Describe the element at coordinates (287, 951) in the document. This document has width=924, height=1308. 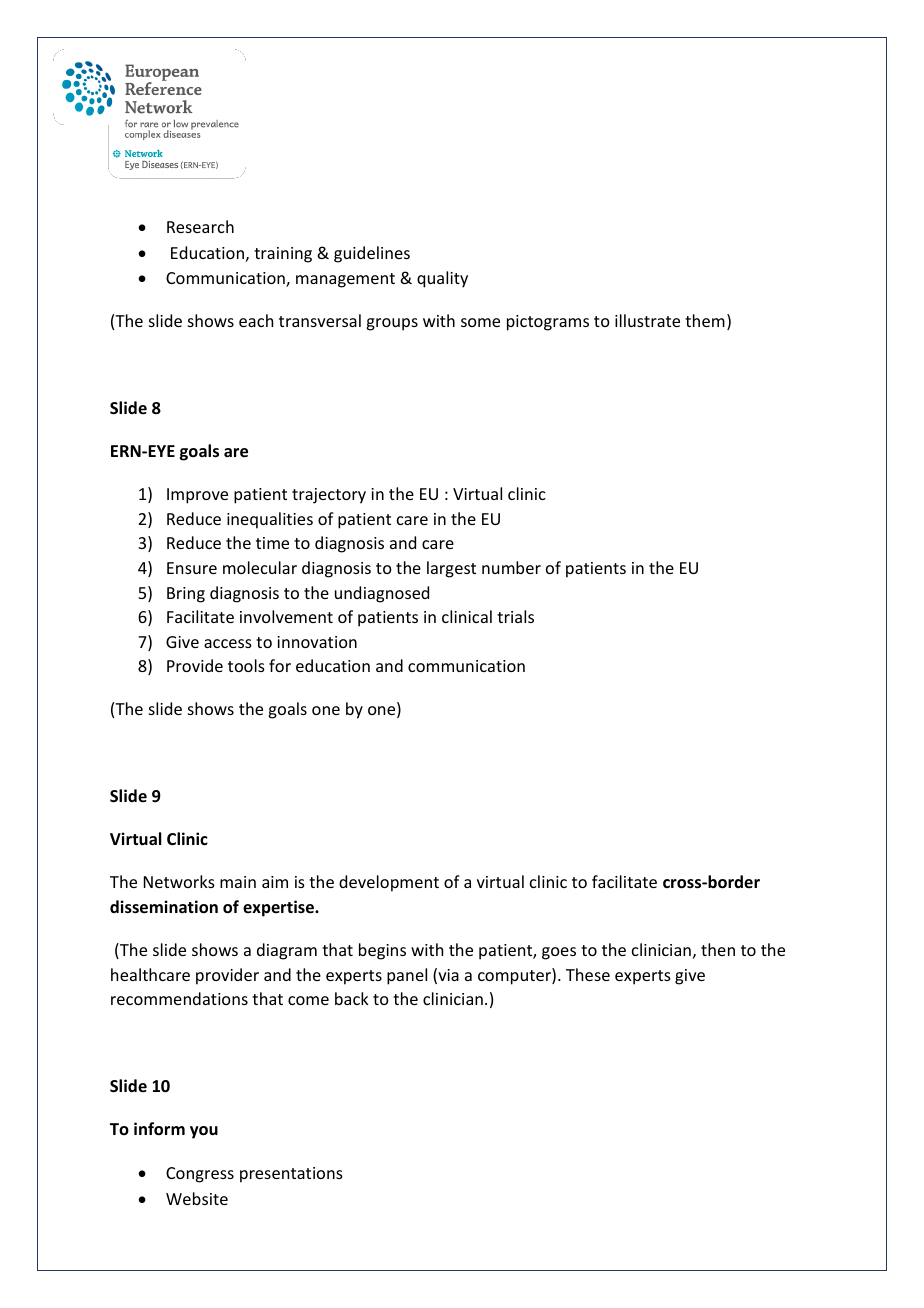
I see `diagram` at that location.
